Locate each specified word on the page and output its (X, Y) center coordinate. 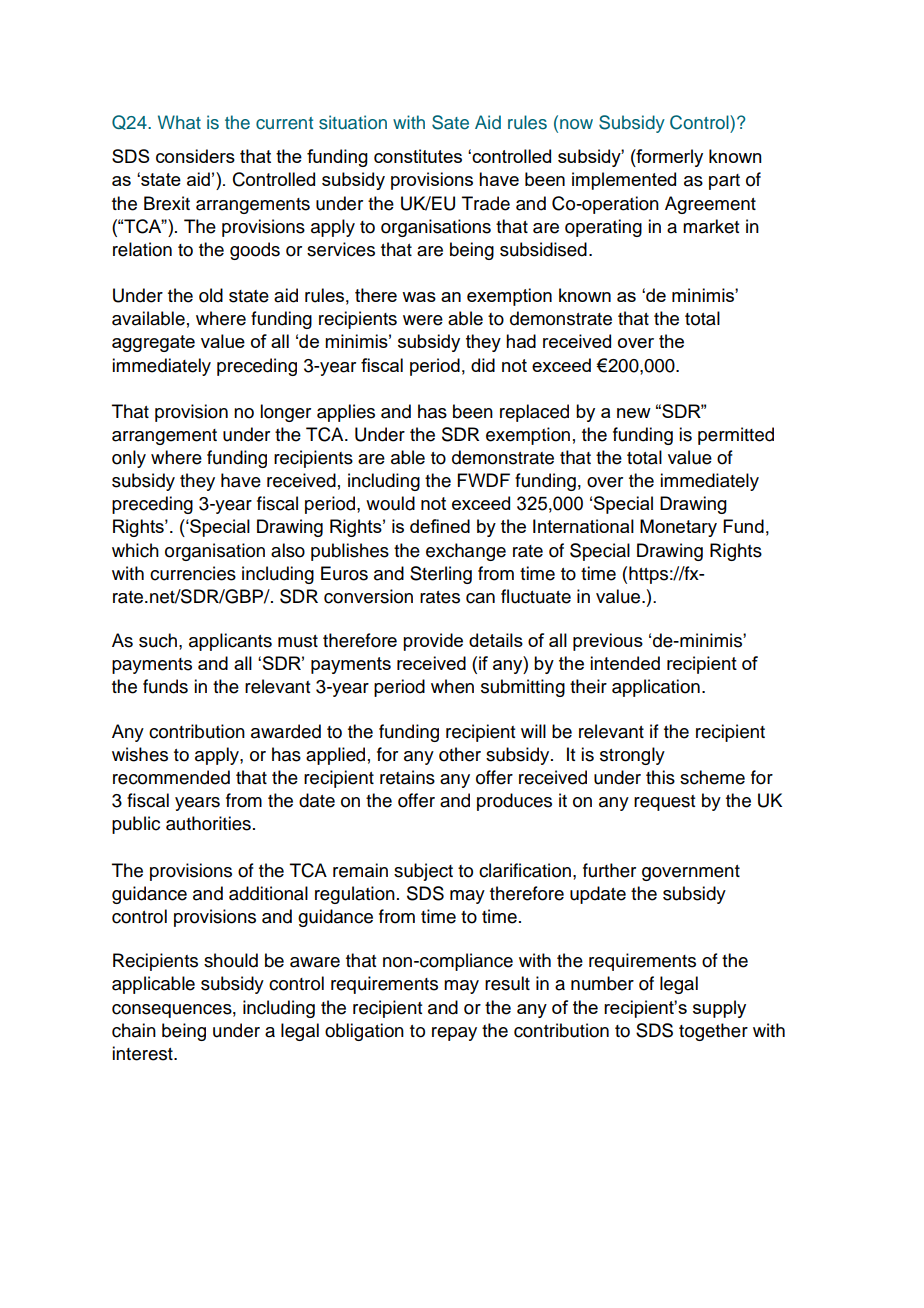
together (713, 1032)
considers (195, 156)
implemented (624, 181)
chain (134, 1030)
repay (454, 1034)
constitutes (418, 156)
